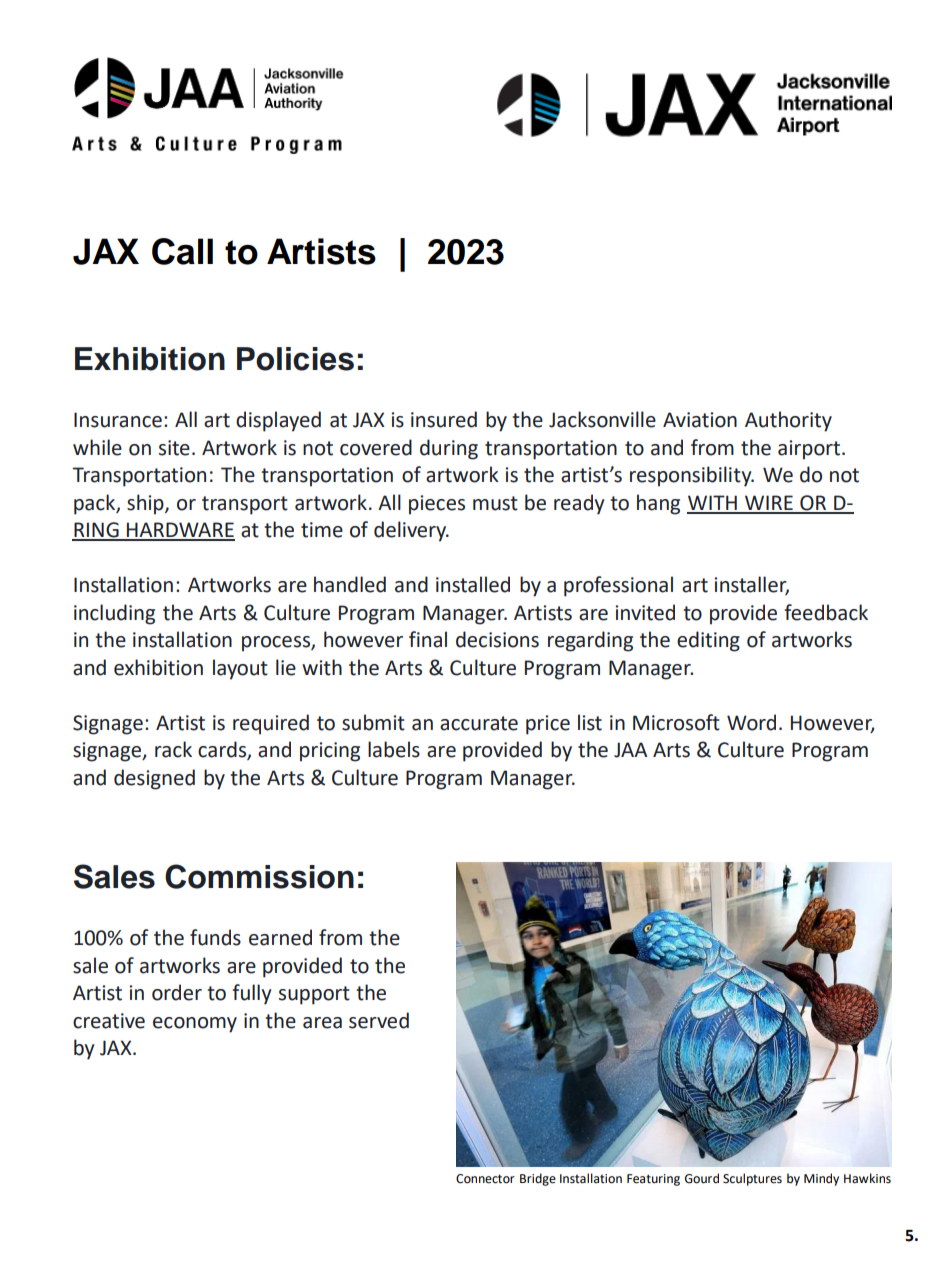 Image resolution: width=952 pixels, height=1270 pixels. Describe the element at coordinates (195, 1025) in the screenshot. I see `economy` at that location.
